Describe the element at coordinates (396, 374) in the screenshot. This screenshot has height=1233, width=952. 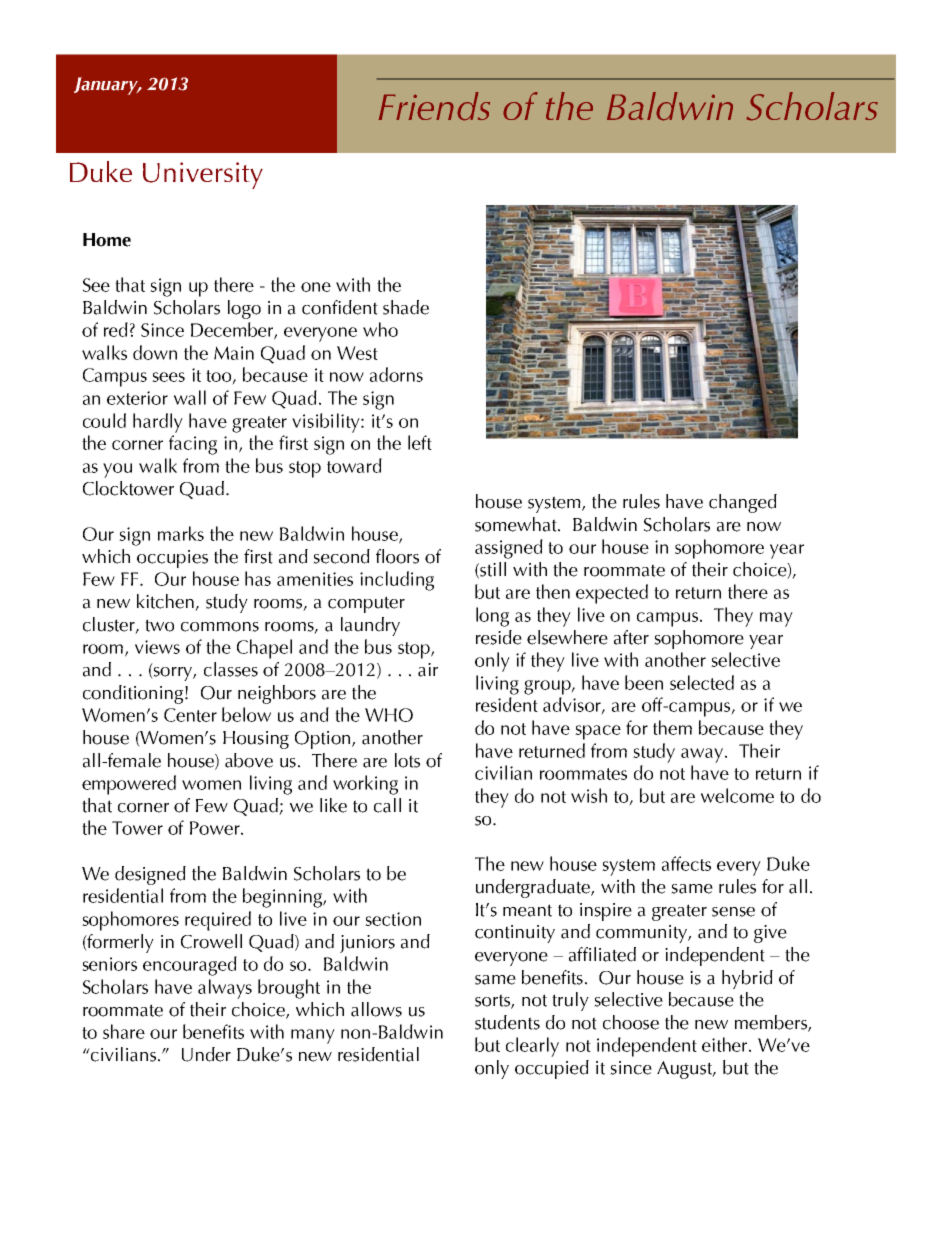
I see `adorns` at that location.
